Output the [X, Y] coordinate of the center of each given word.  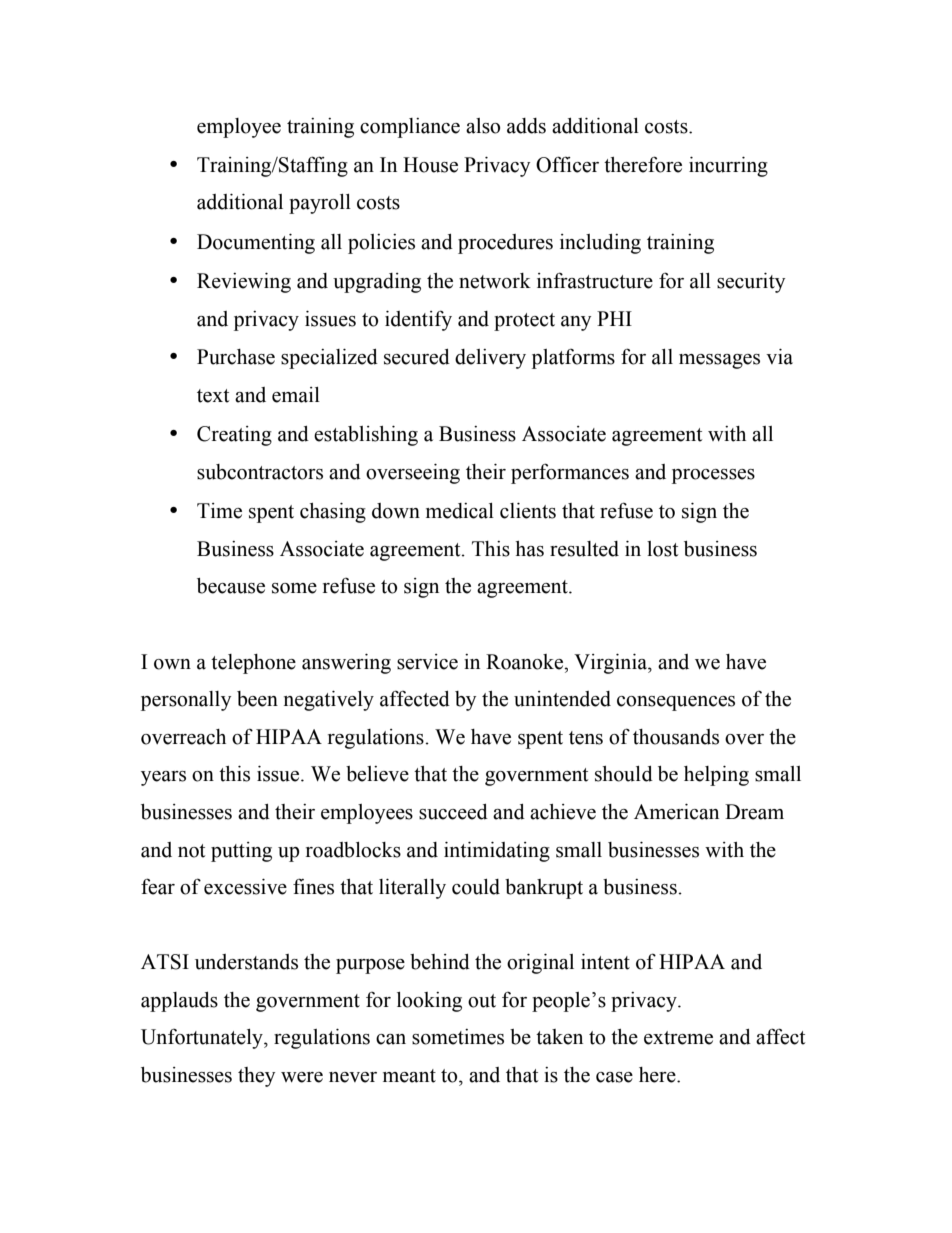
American [676, 812]
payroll [320, 204]
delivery [490, 359]
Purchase [236, 357]
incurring [728, 167]
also [483, 126]
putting [241, 852]
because [231, 586]
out [482, 1001]
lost [662, 549]
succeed [453, 812]
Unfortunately [203, 1039]
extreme [678, 1038]
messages [719, 361]
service [427, 662]
